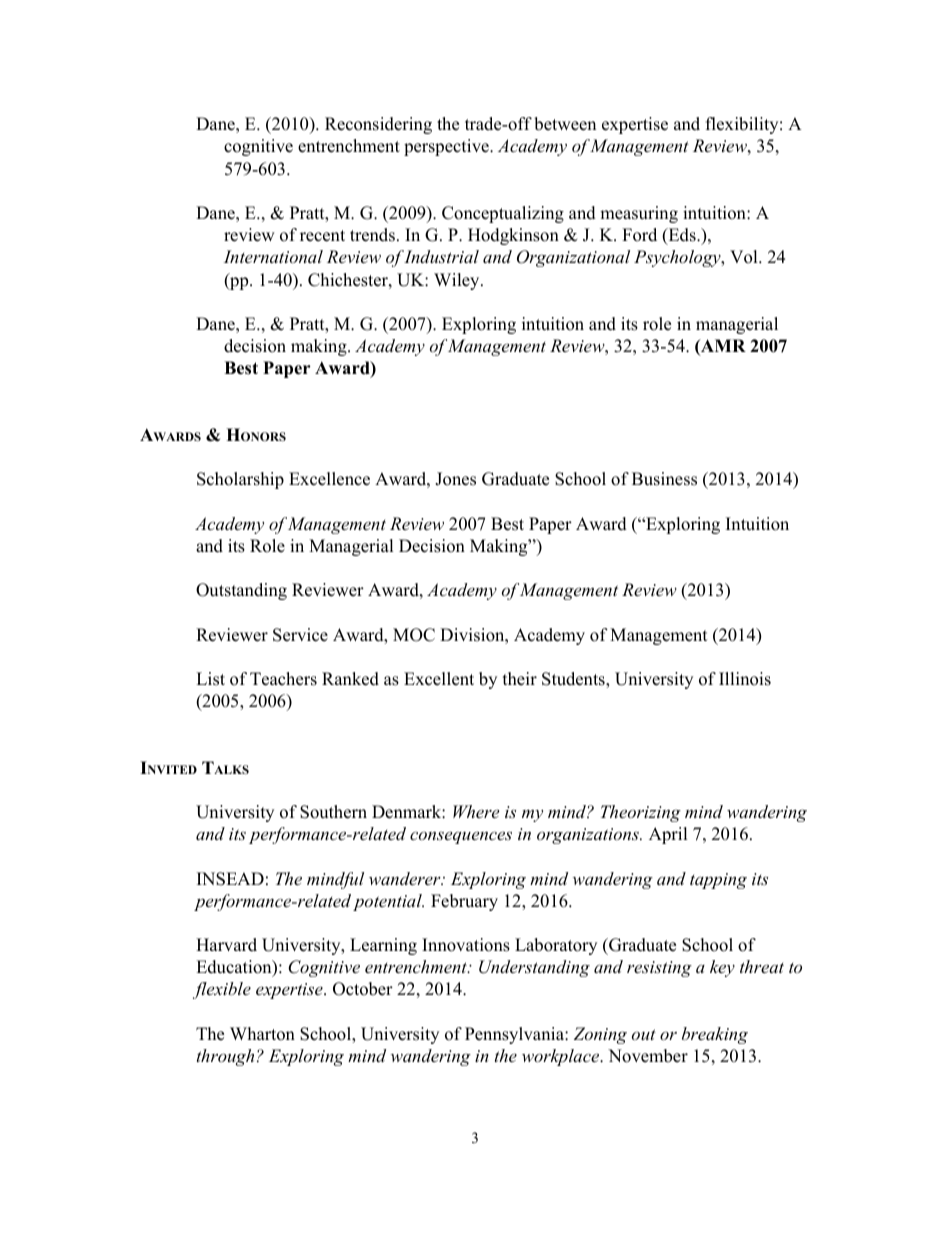  Describe the element at coordinates (664, 479) in the screenshot. I see `Business` at that location.
